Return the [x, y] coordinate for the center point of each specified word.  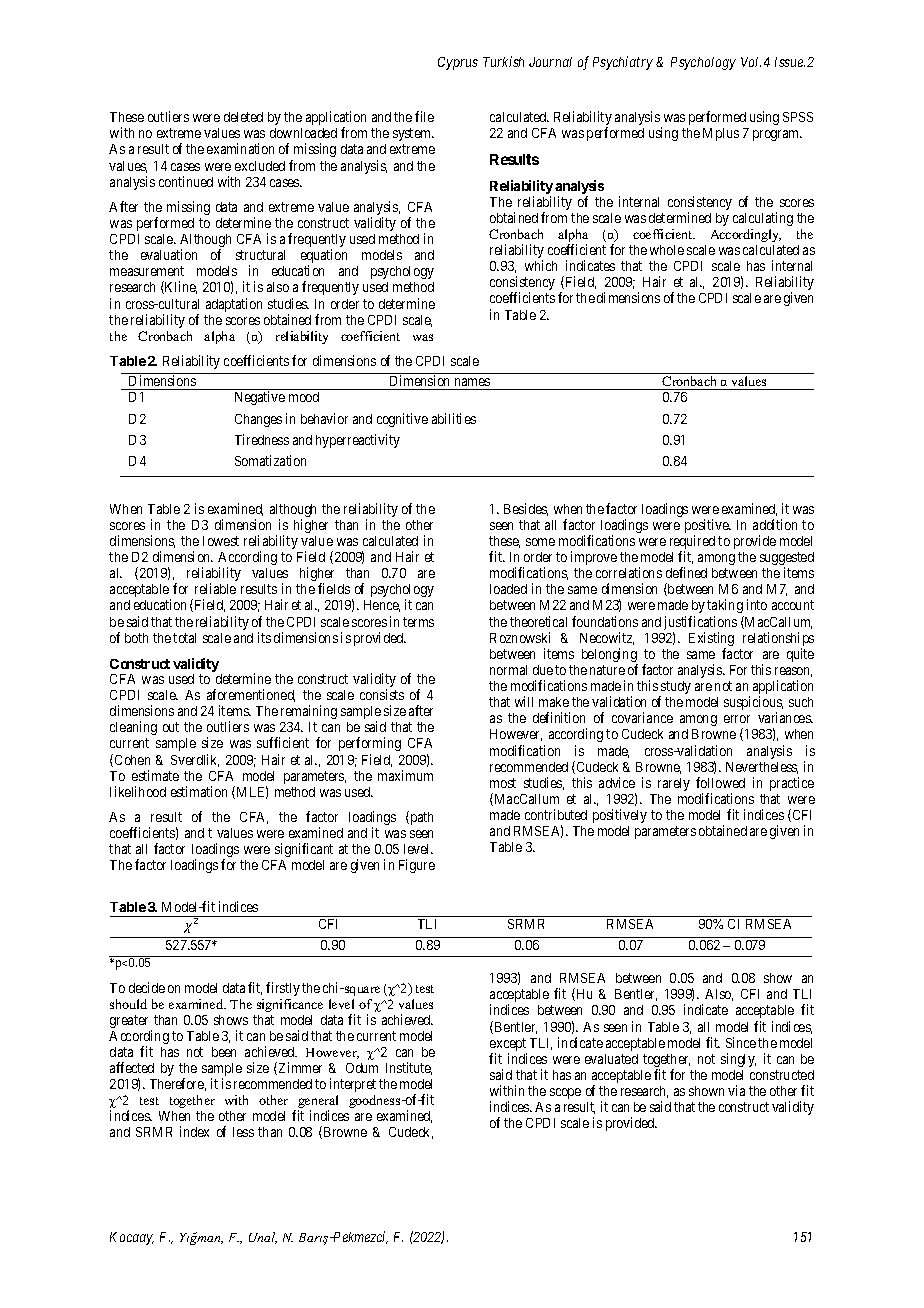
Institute [409, 1068]
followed [720, 782]
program [777, 135]
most [503, 783]
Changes [258, 420]
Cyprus [458, 63]
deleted [243, 117]
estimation [199, 791]
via [736, 1090]
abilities [454, 418]
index [194, 1131]
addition [775, 524]
